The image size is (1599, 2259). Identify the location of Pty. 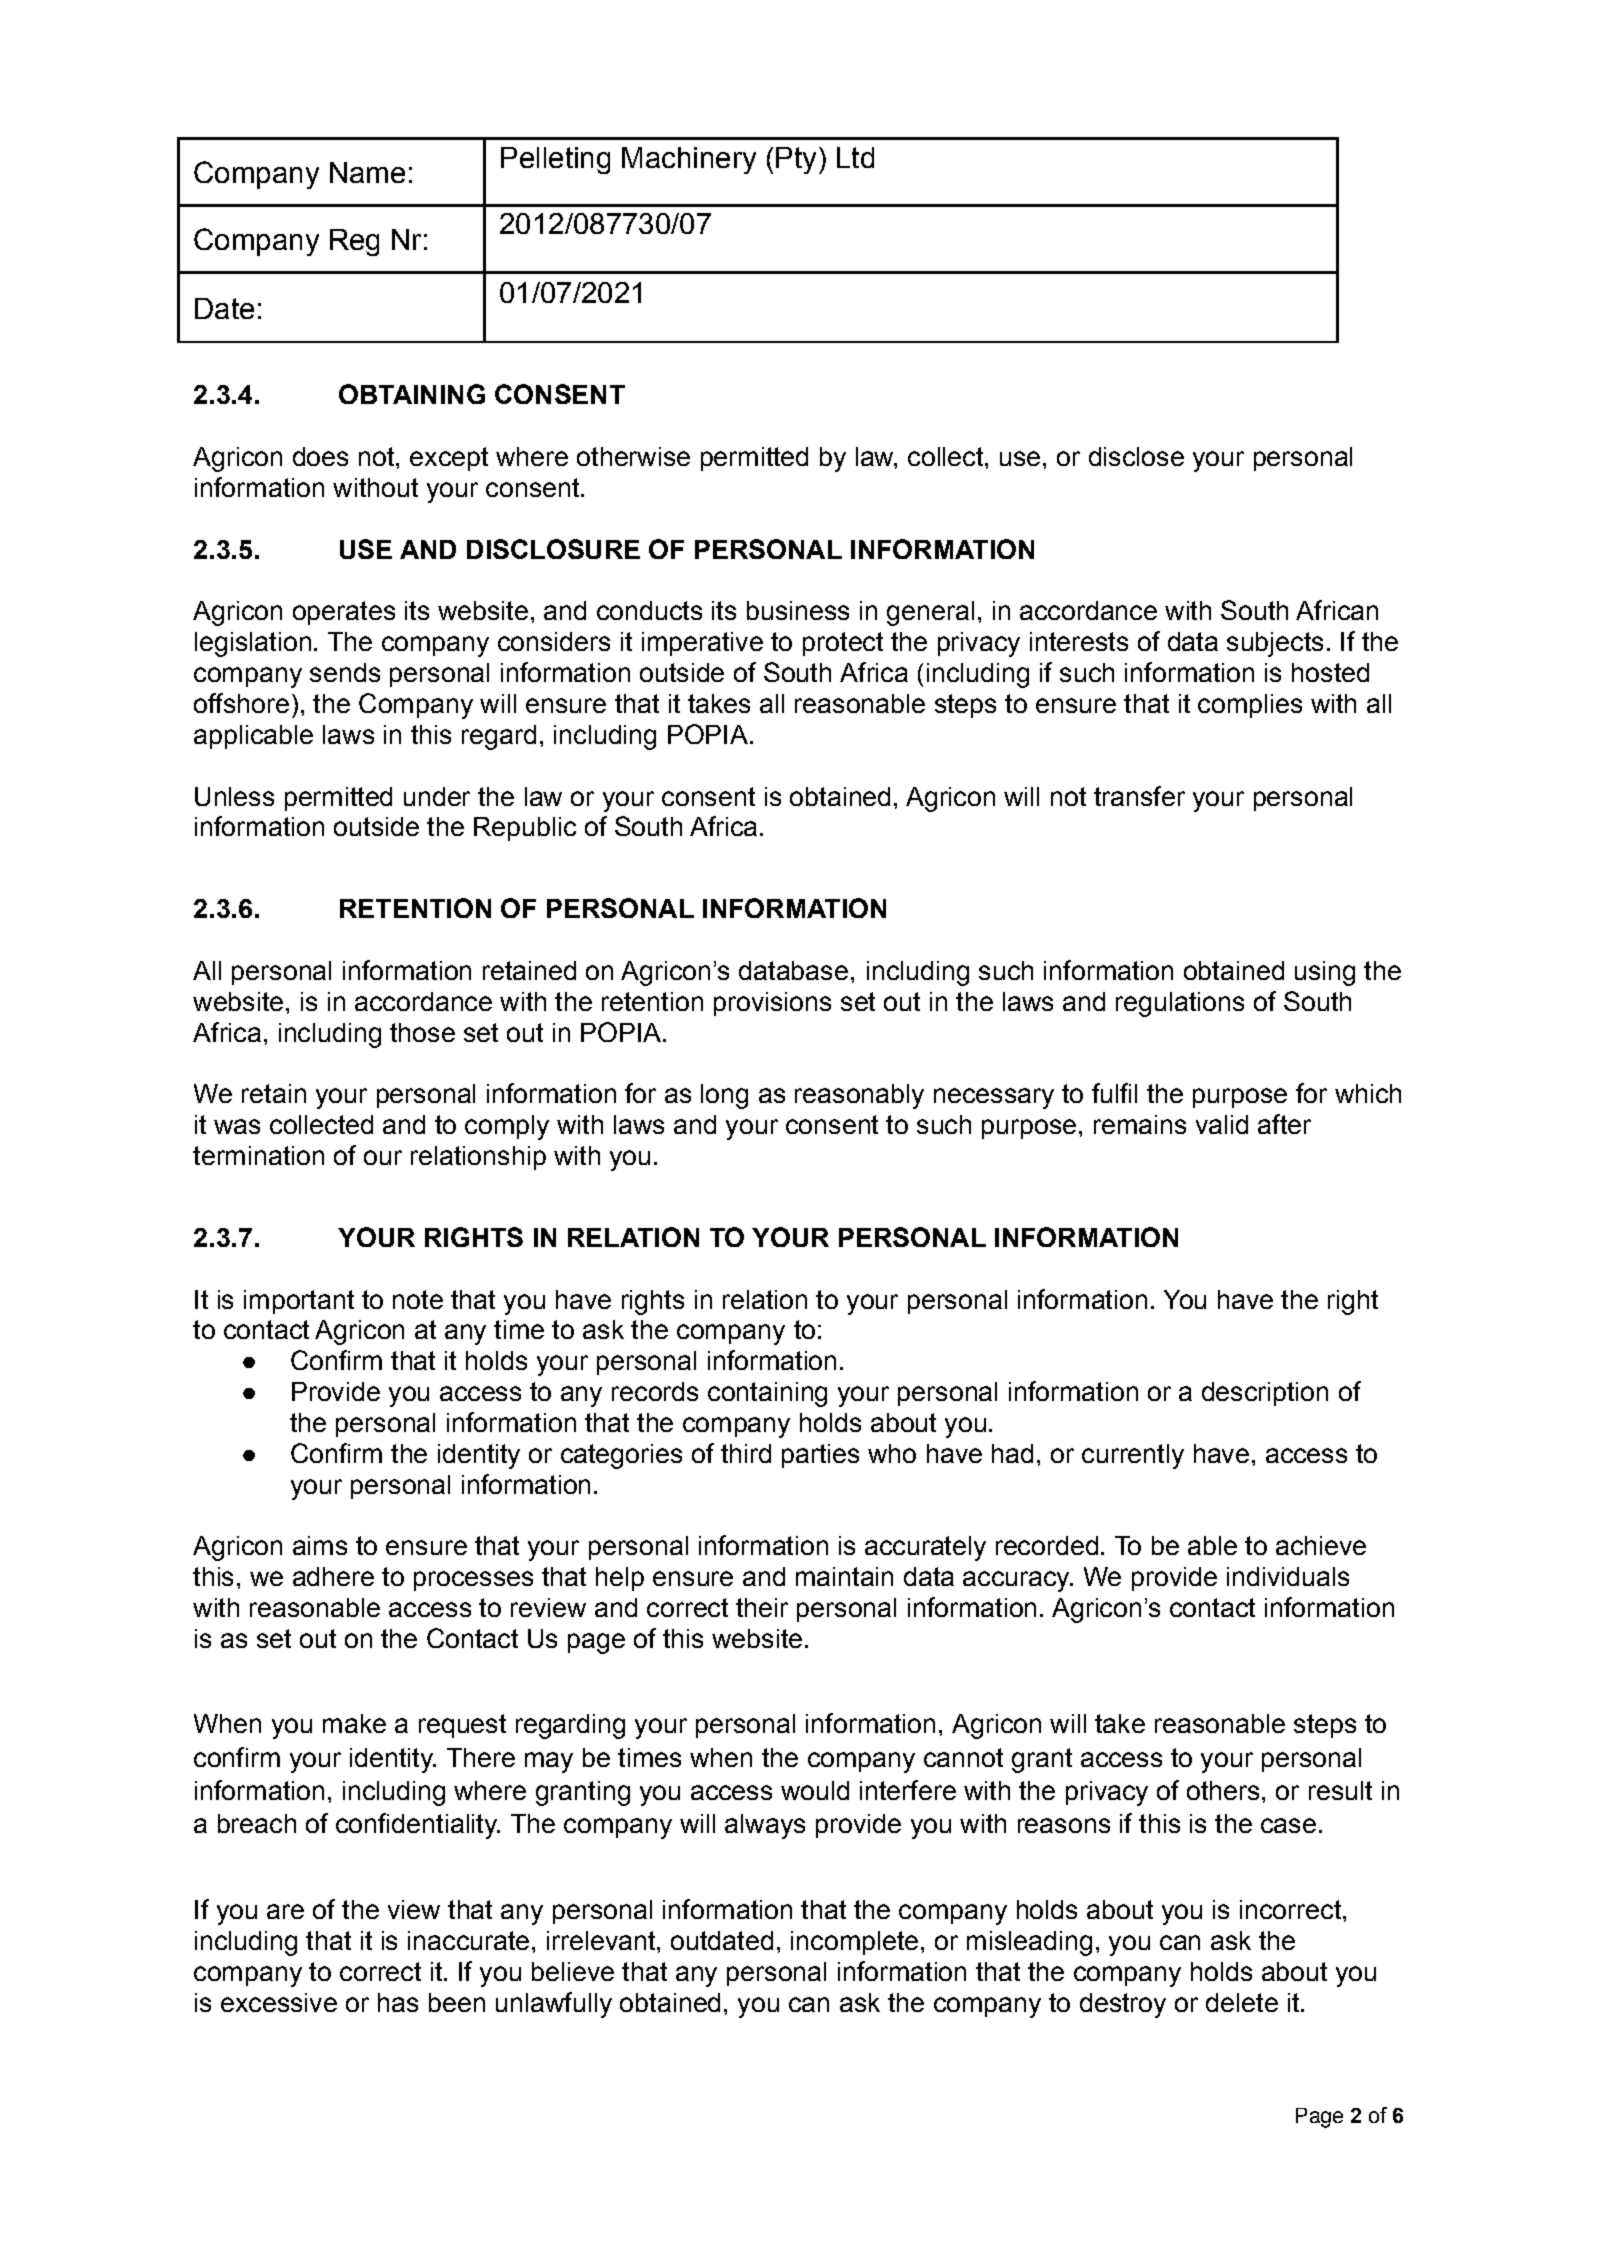
(796, 160).
